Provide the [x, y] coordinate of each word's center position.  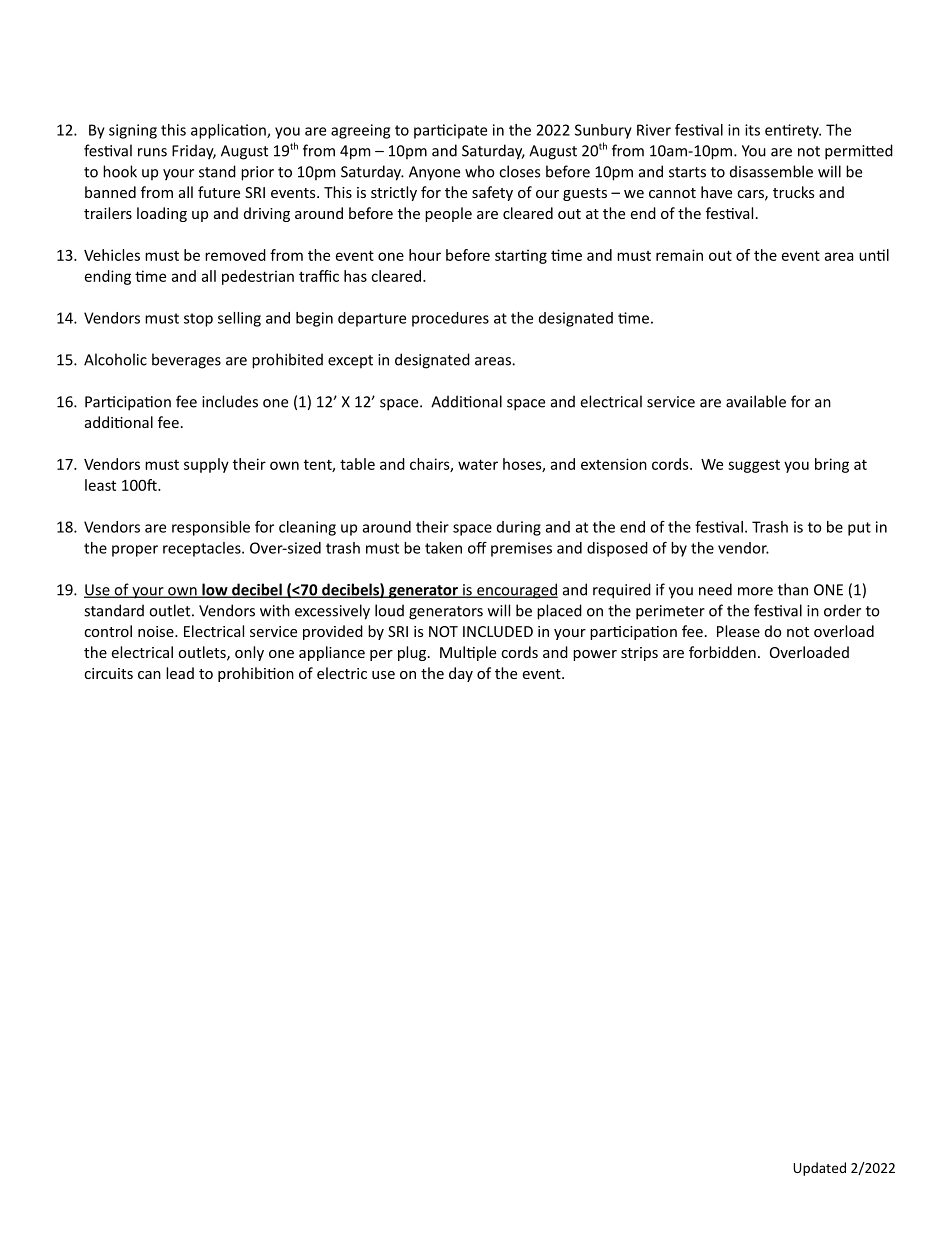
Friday [194, 152]
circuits [108, 673]
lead [180, 673]
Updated [819, 1169]
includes [230, 401]
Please [738, 631]
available [756, 401]
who [480, 171]
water [478, 464]
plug [413, 653]
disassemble [771, 171]
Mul [453, 652]
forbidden [722, 652]
